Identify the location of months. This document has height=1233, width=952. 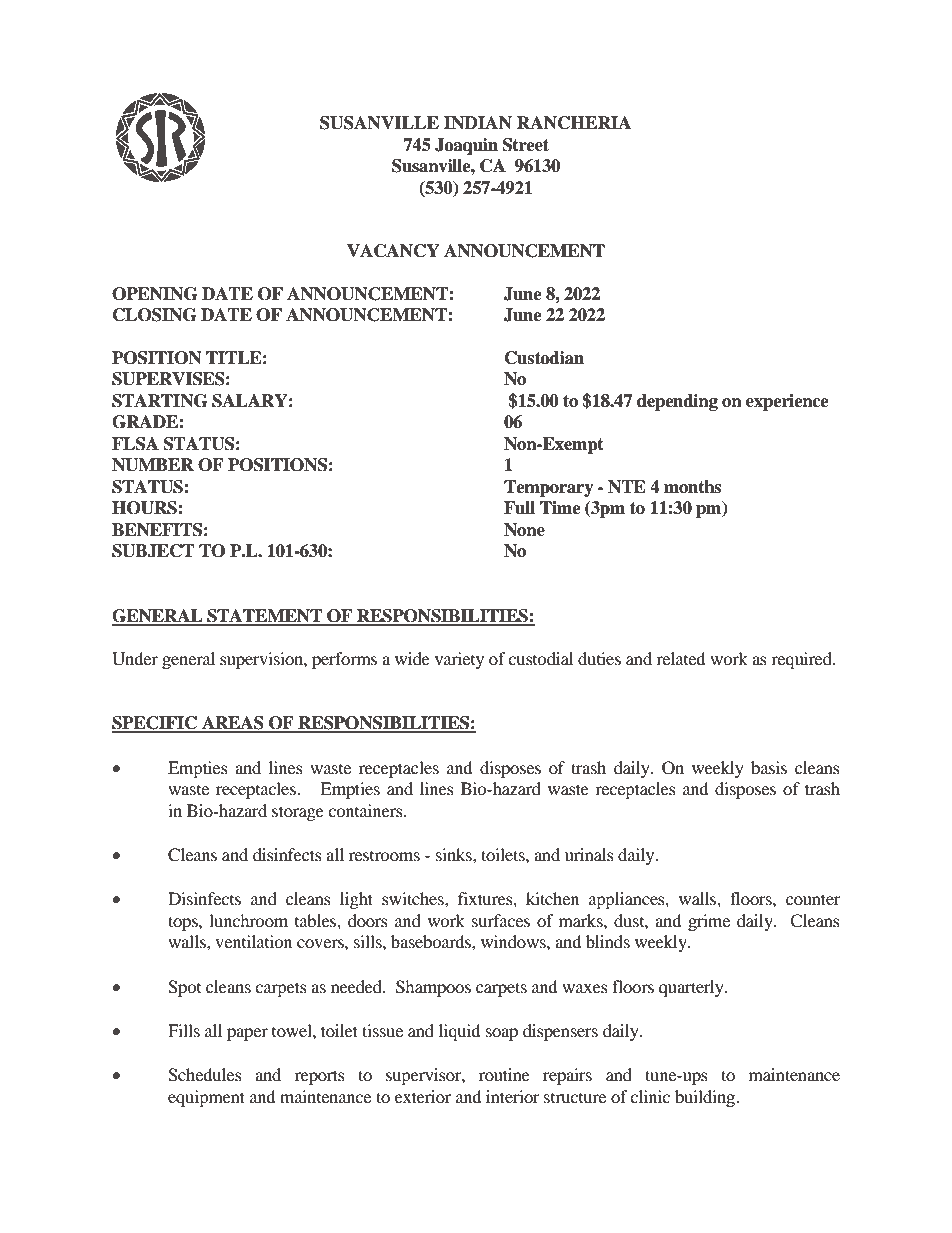
(692, 487).
